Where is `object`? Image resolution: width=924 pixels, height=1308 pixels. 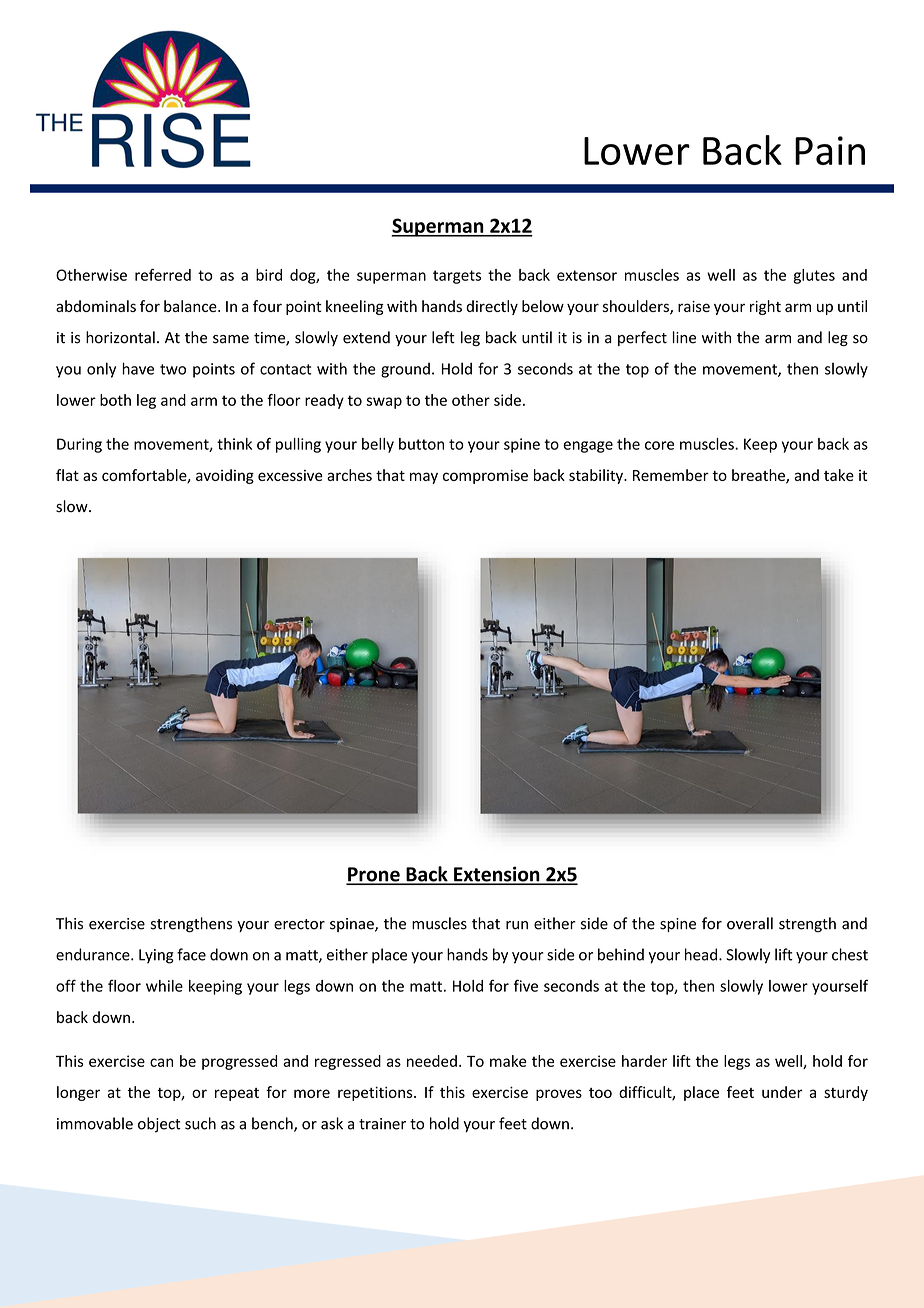 object is located at coordinates (159, 1125).
